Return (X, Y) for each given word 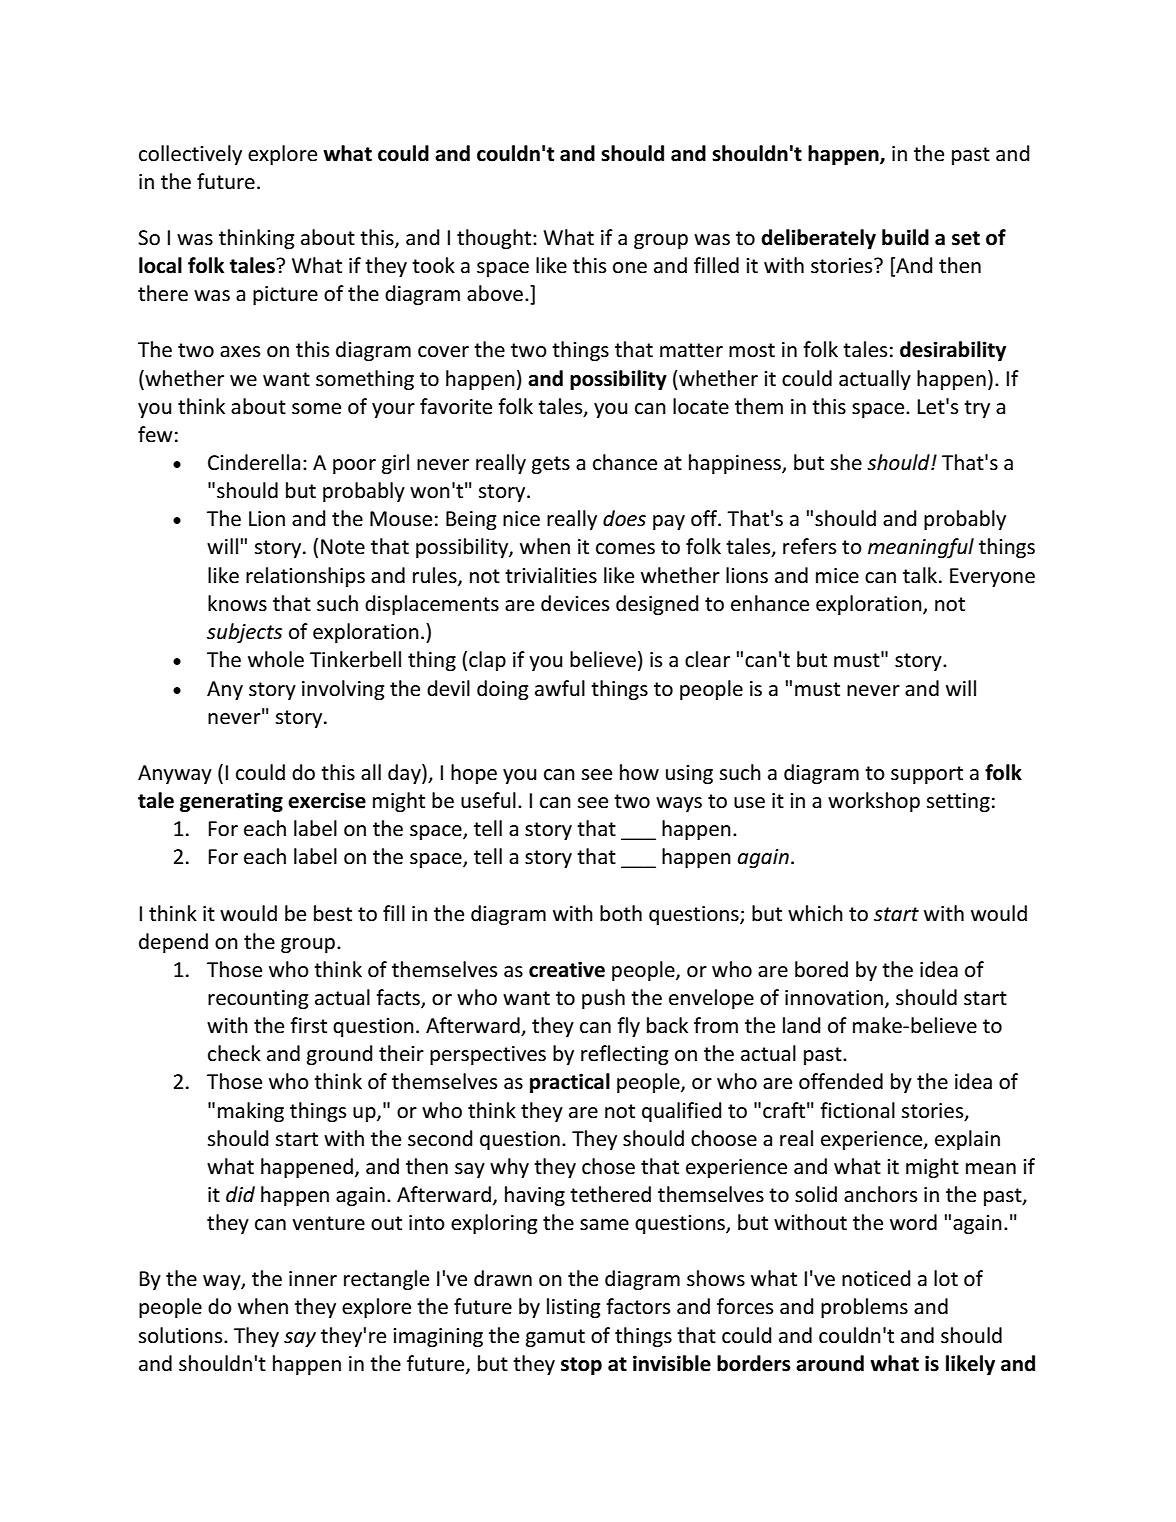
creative (567, 969)
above (495, 293)
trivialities (551, 575)
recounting (258, 999)
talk (921, 575)
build (905, 237)
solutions (181, 1335)
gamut (555, 1338)
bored (821, 969)
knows (237, 603)
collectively (190, 155)
